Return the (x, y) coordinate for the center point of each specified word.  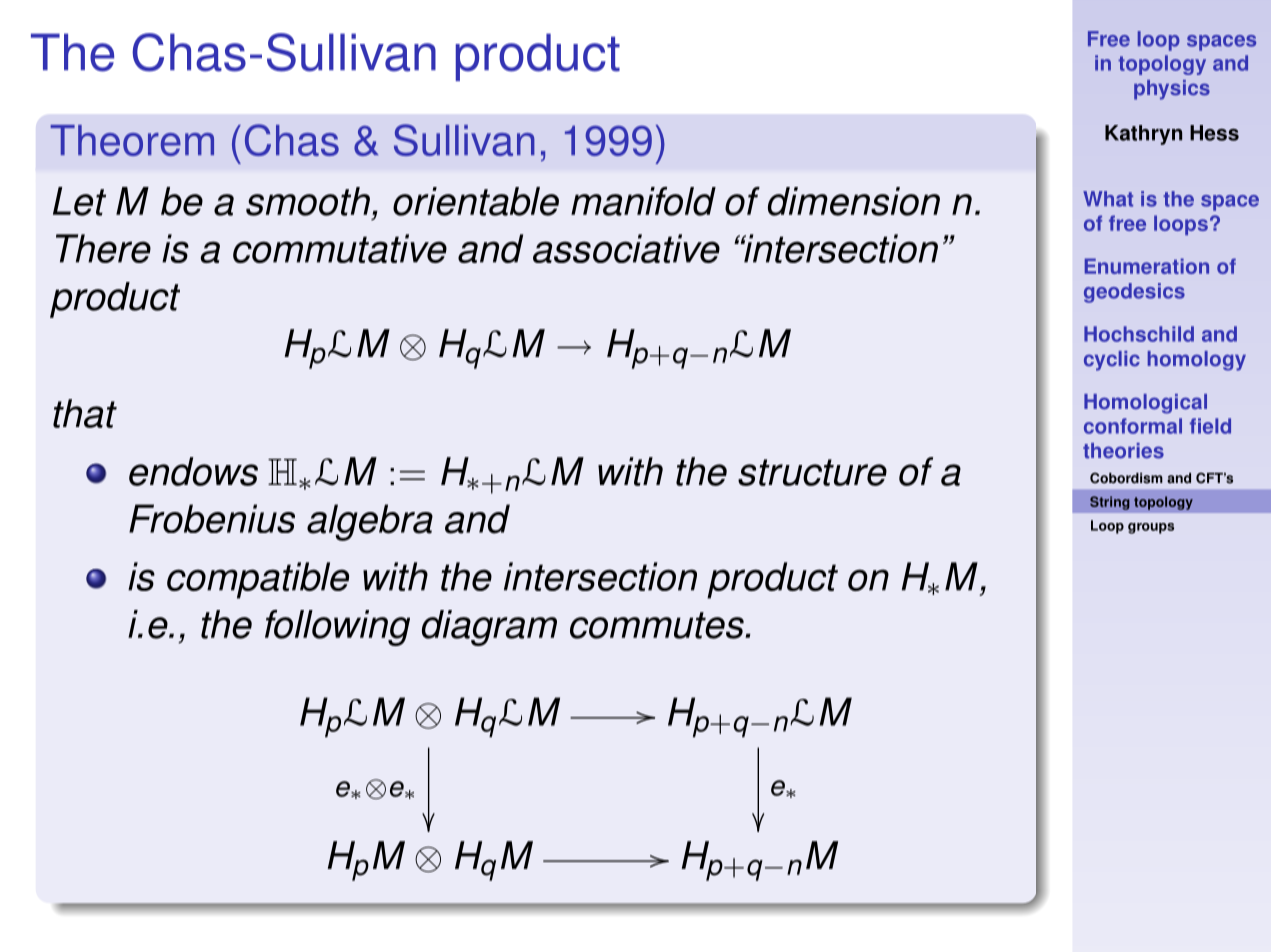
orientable (476, 201)
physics (1172, 90)
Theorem (132, 140)
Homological (1145, 404)
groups (1151, 528)
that (85, 413)
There (103, 248)
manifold (643, 201)
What (1108, 199)
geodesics (1134, 293)
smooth (308, 201)
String (1110, 503)
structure (812, 472)
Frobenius (212, 518)
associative (626, 248)
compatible (258, 580)
